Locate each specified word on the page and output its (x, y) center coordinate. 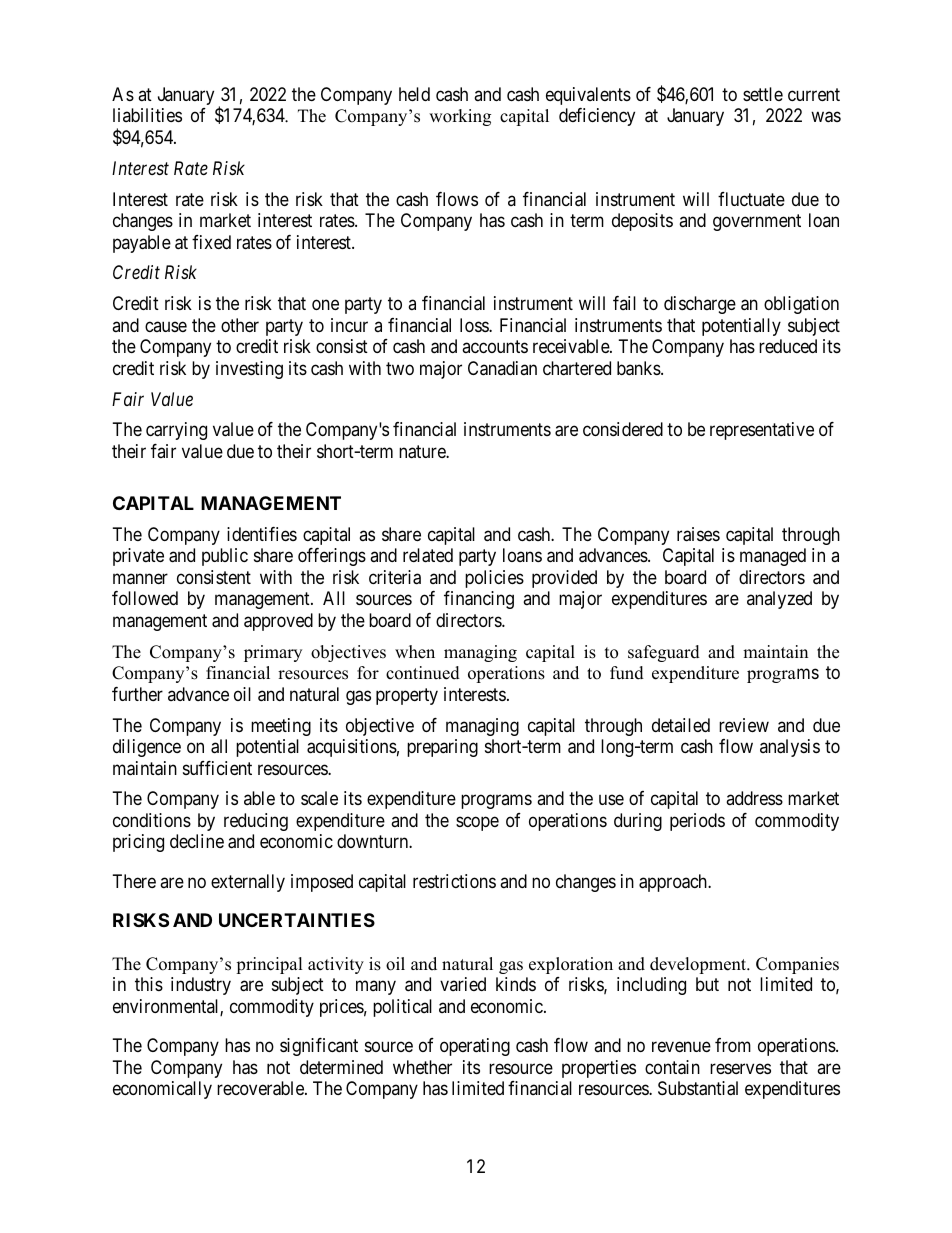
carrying (176, 431)
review (744, 725)
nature (423, 452)
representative (762, 431)
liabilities (147, 115)
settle (763, 94)
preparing (442, 748)
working (460, 117)
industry (201, 986)
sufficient (217, 768)
